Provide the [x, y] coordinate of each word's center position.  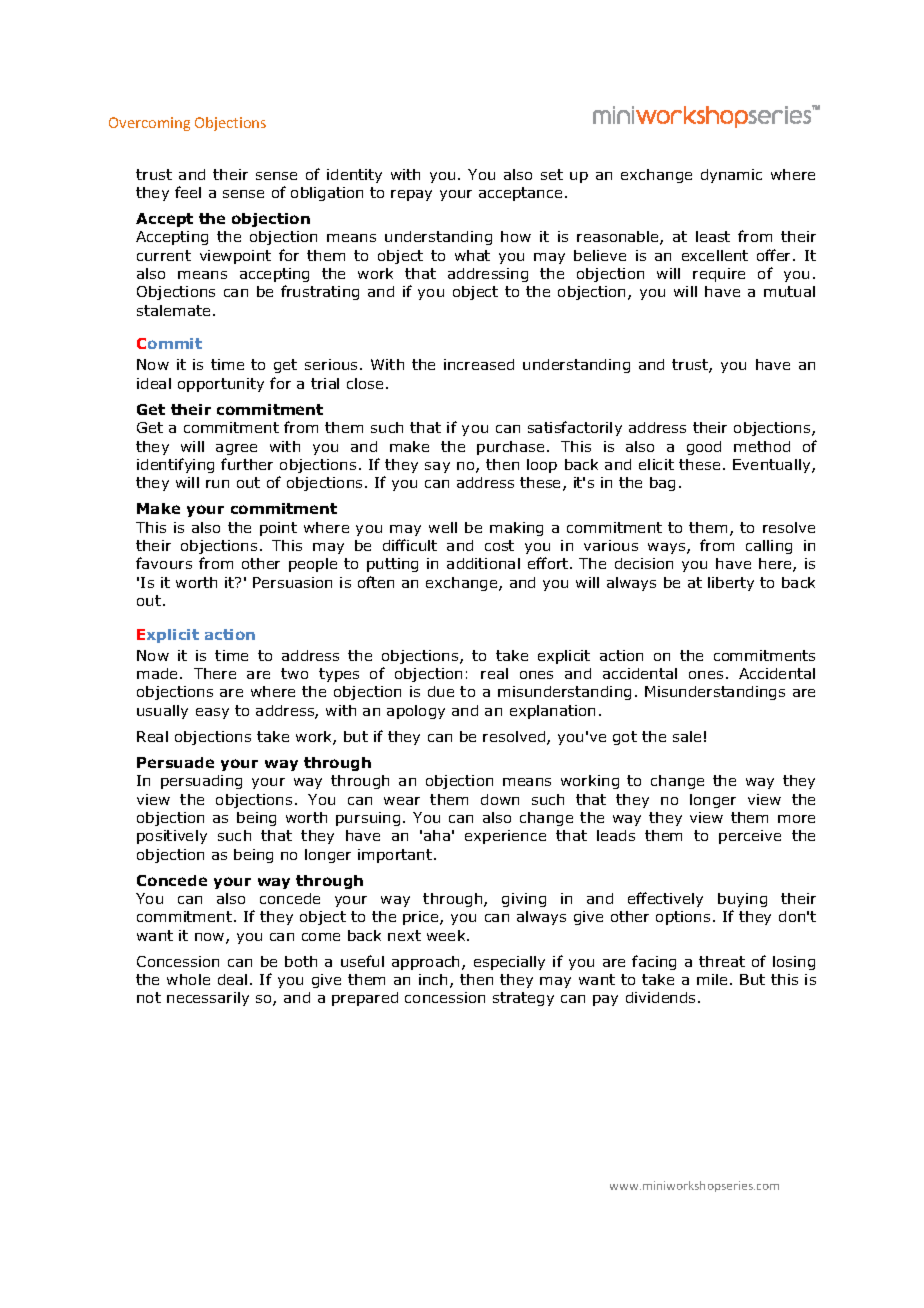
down [500, 799]
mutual [789, 291]
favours [164, 563]
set [552, 174]
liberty [731, 584]
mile [712, 979]
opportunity [221, 385]
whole [188, 979]
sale [687, 736]
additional [483, 563]
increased [479, 364]
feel [188, 192]
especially [509, 963]
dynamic [731, 176]
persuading [201, 782]
